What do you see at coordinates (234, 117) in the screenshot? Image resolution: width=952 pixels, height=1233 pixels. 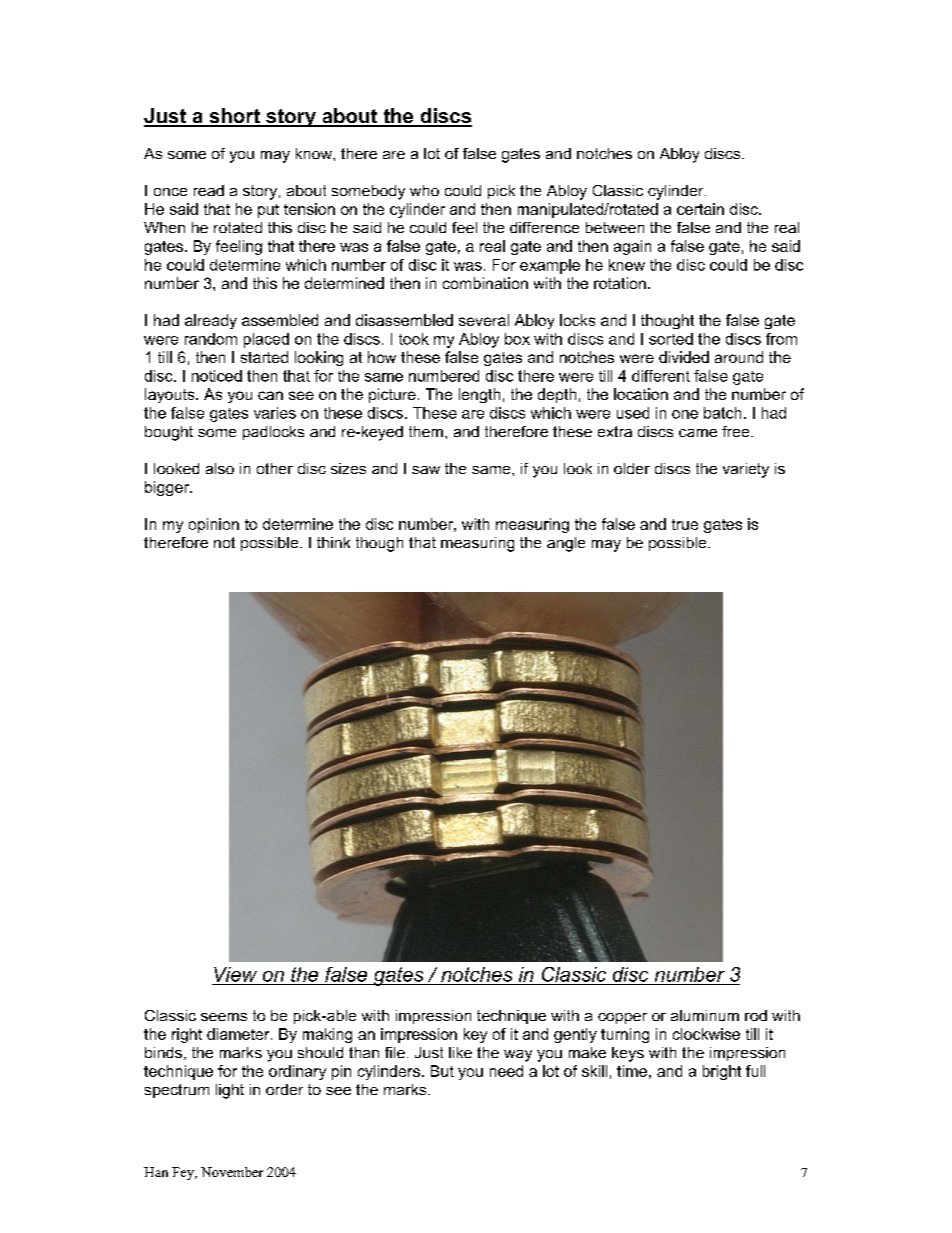 I see `short` at bounding box center [234, 117].
